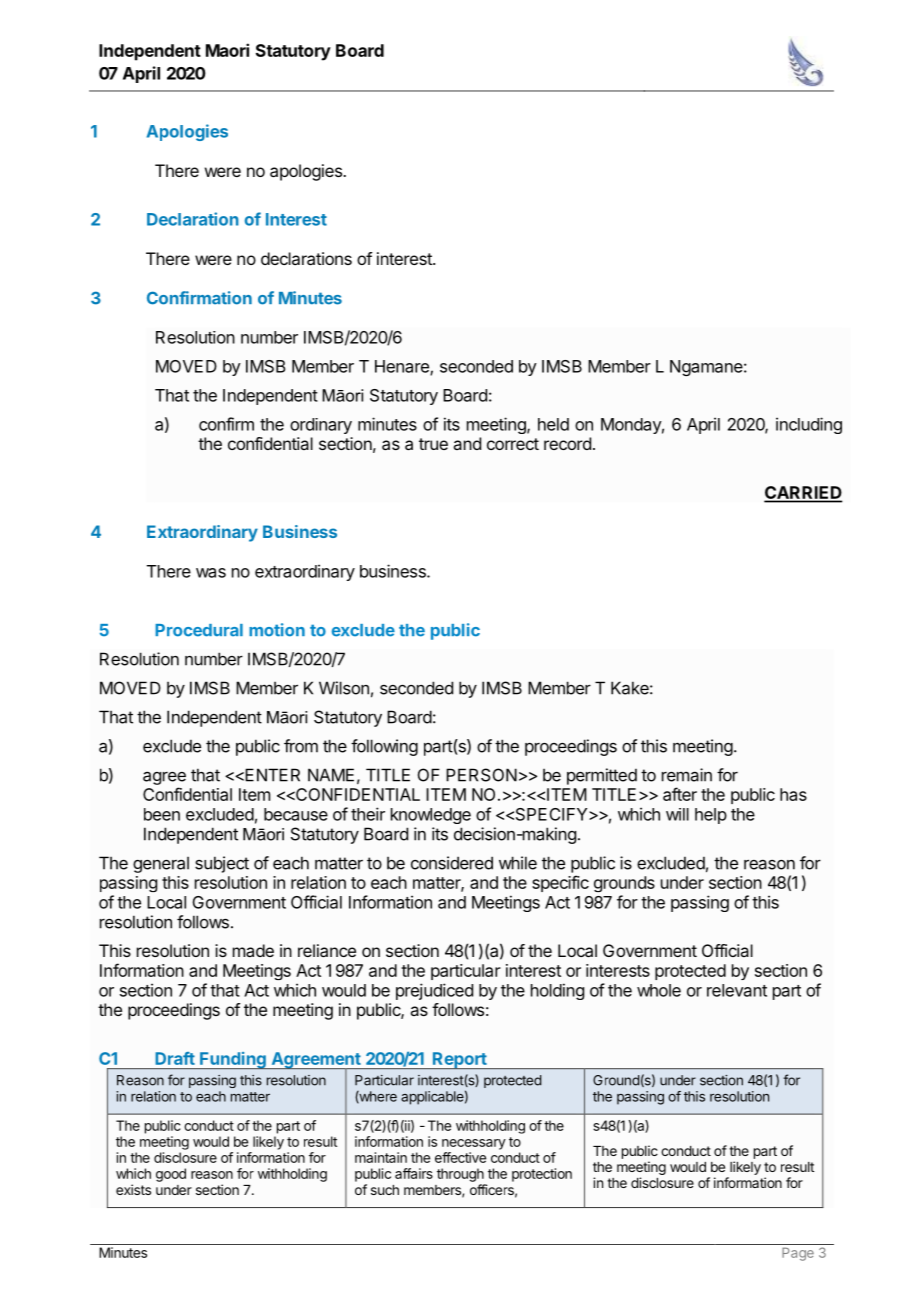  Describe the element at coordinates (227, 50) in the screenshot. I see `Maori` at that location.
